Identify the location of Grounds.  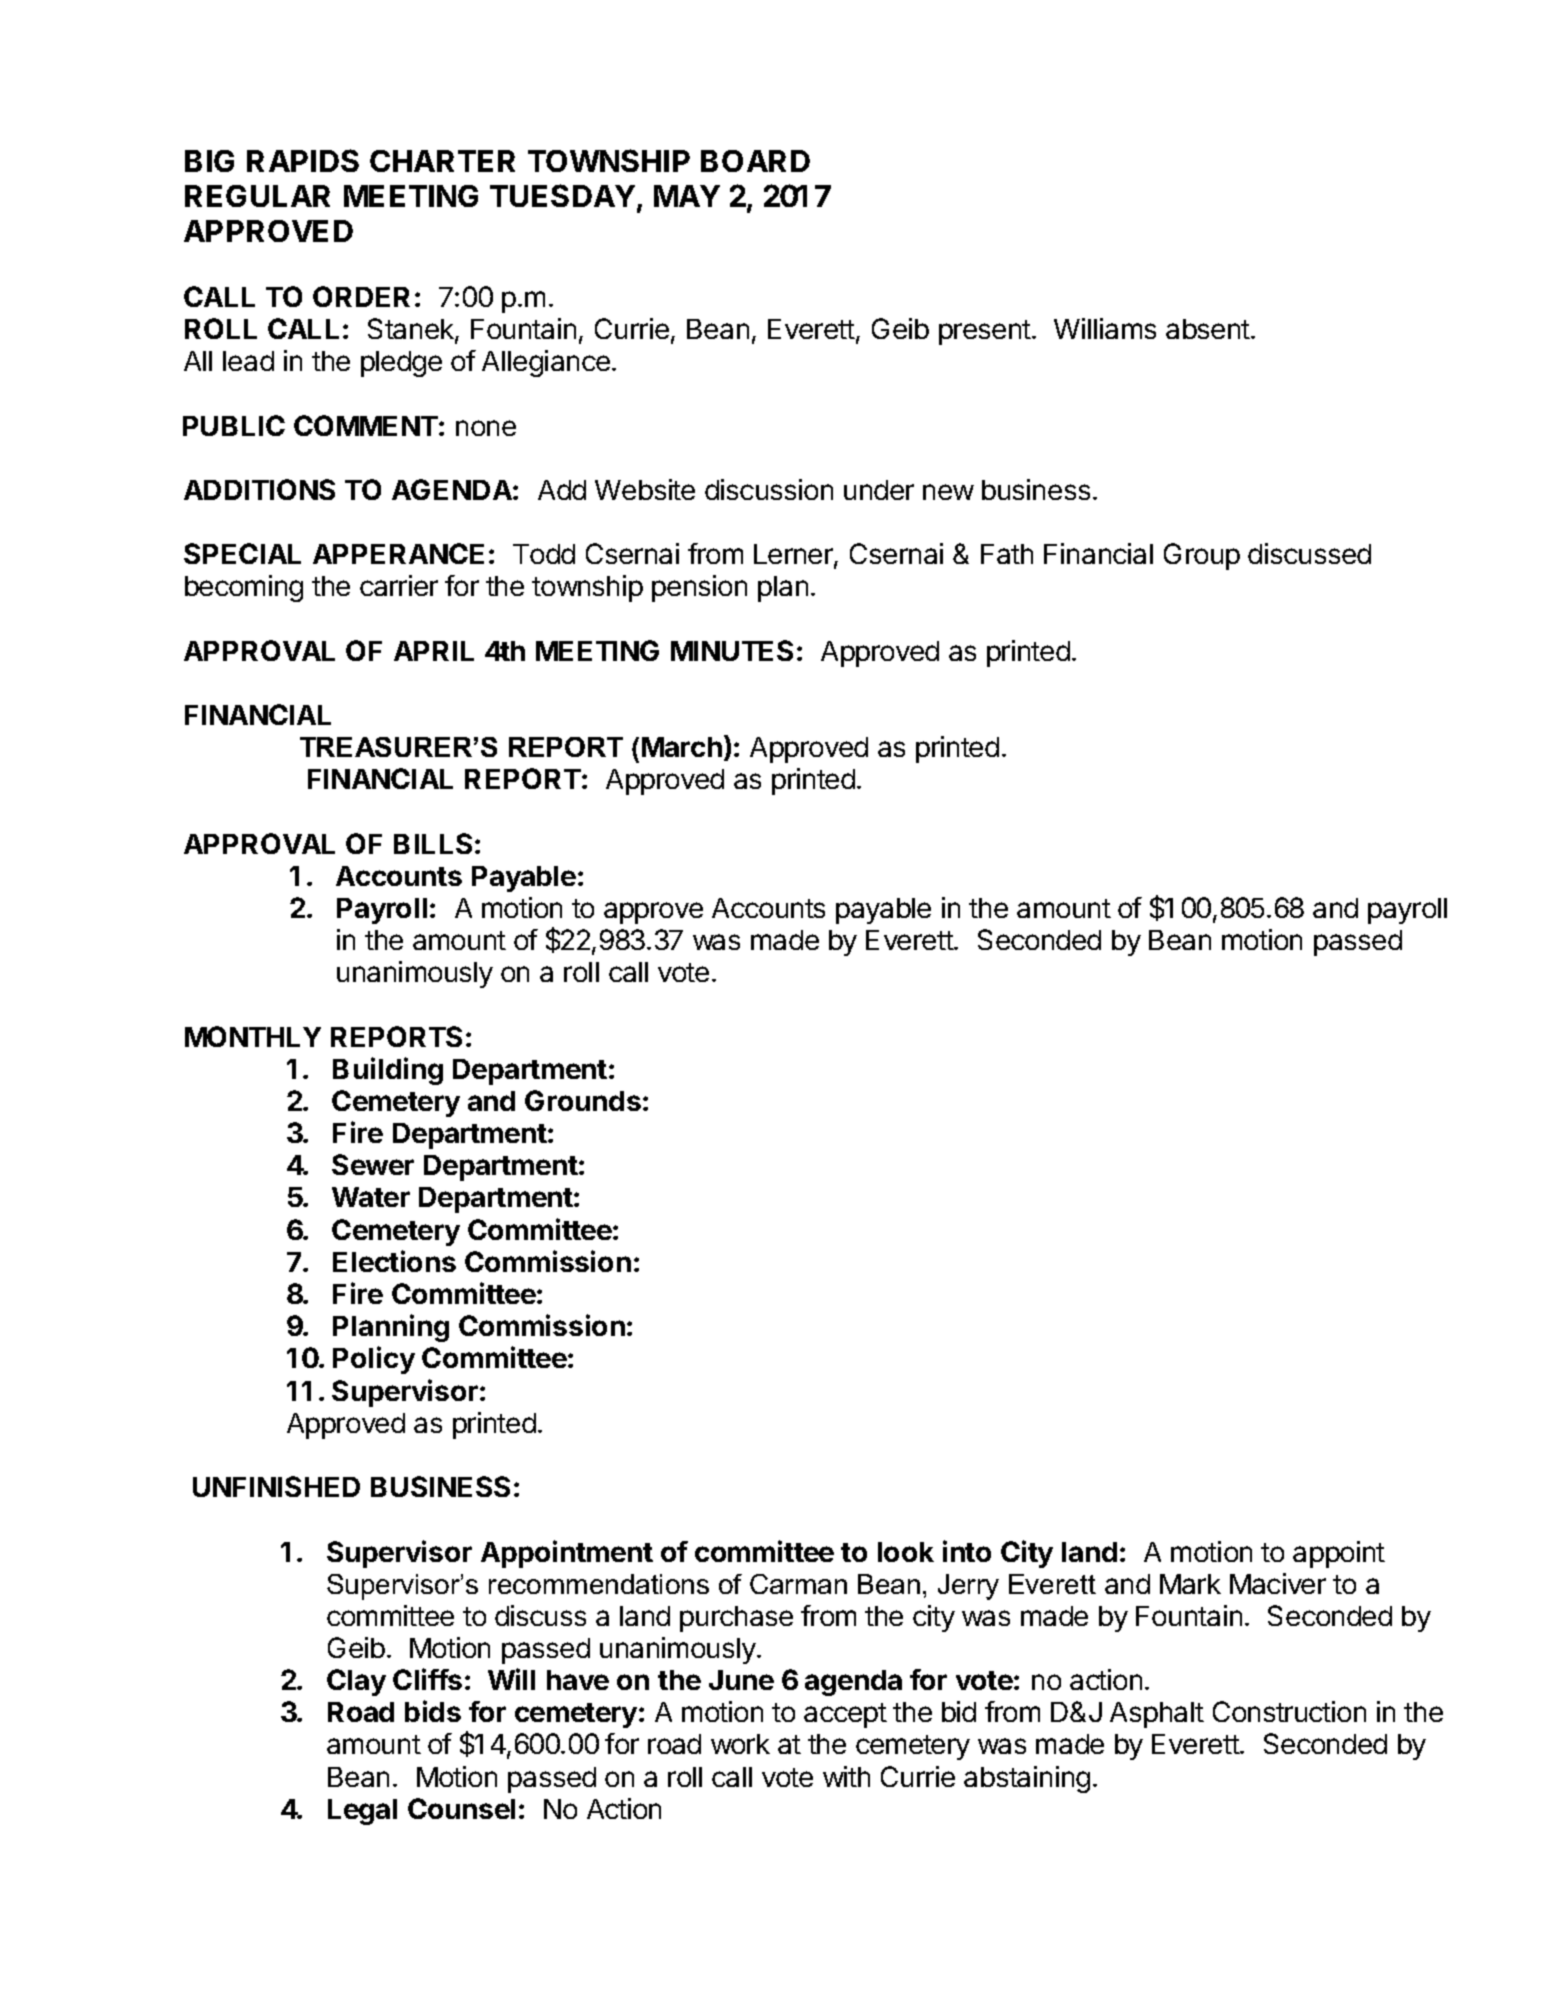
(583, 1100).
